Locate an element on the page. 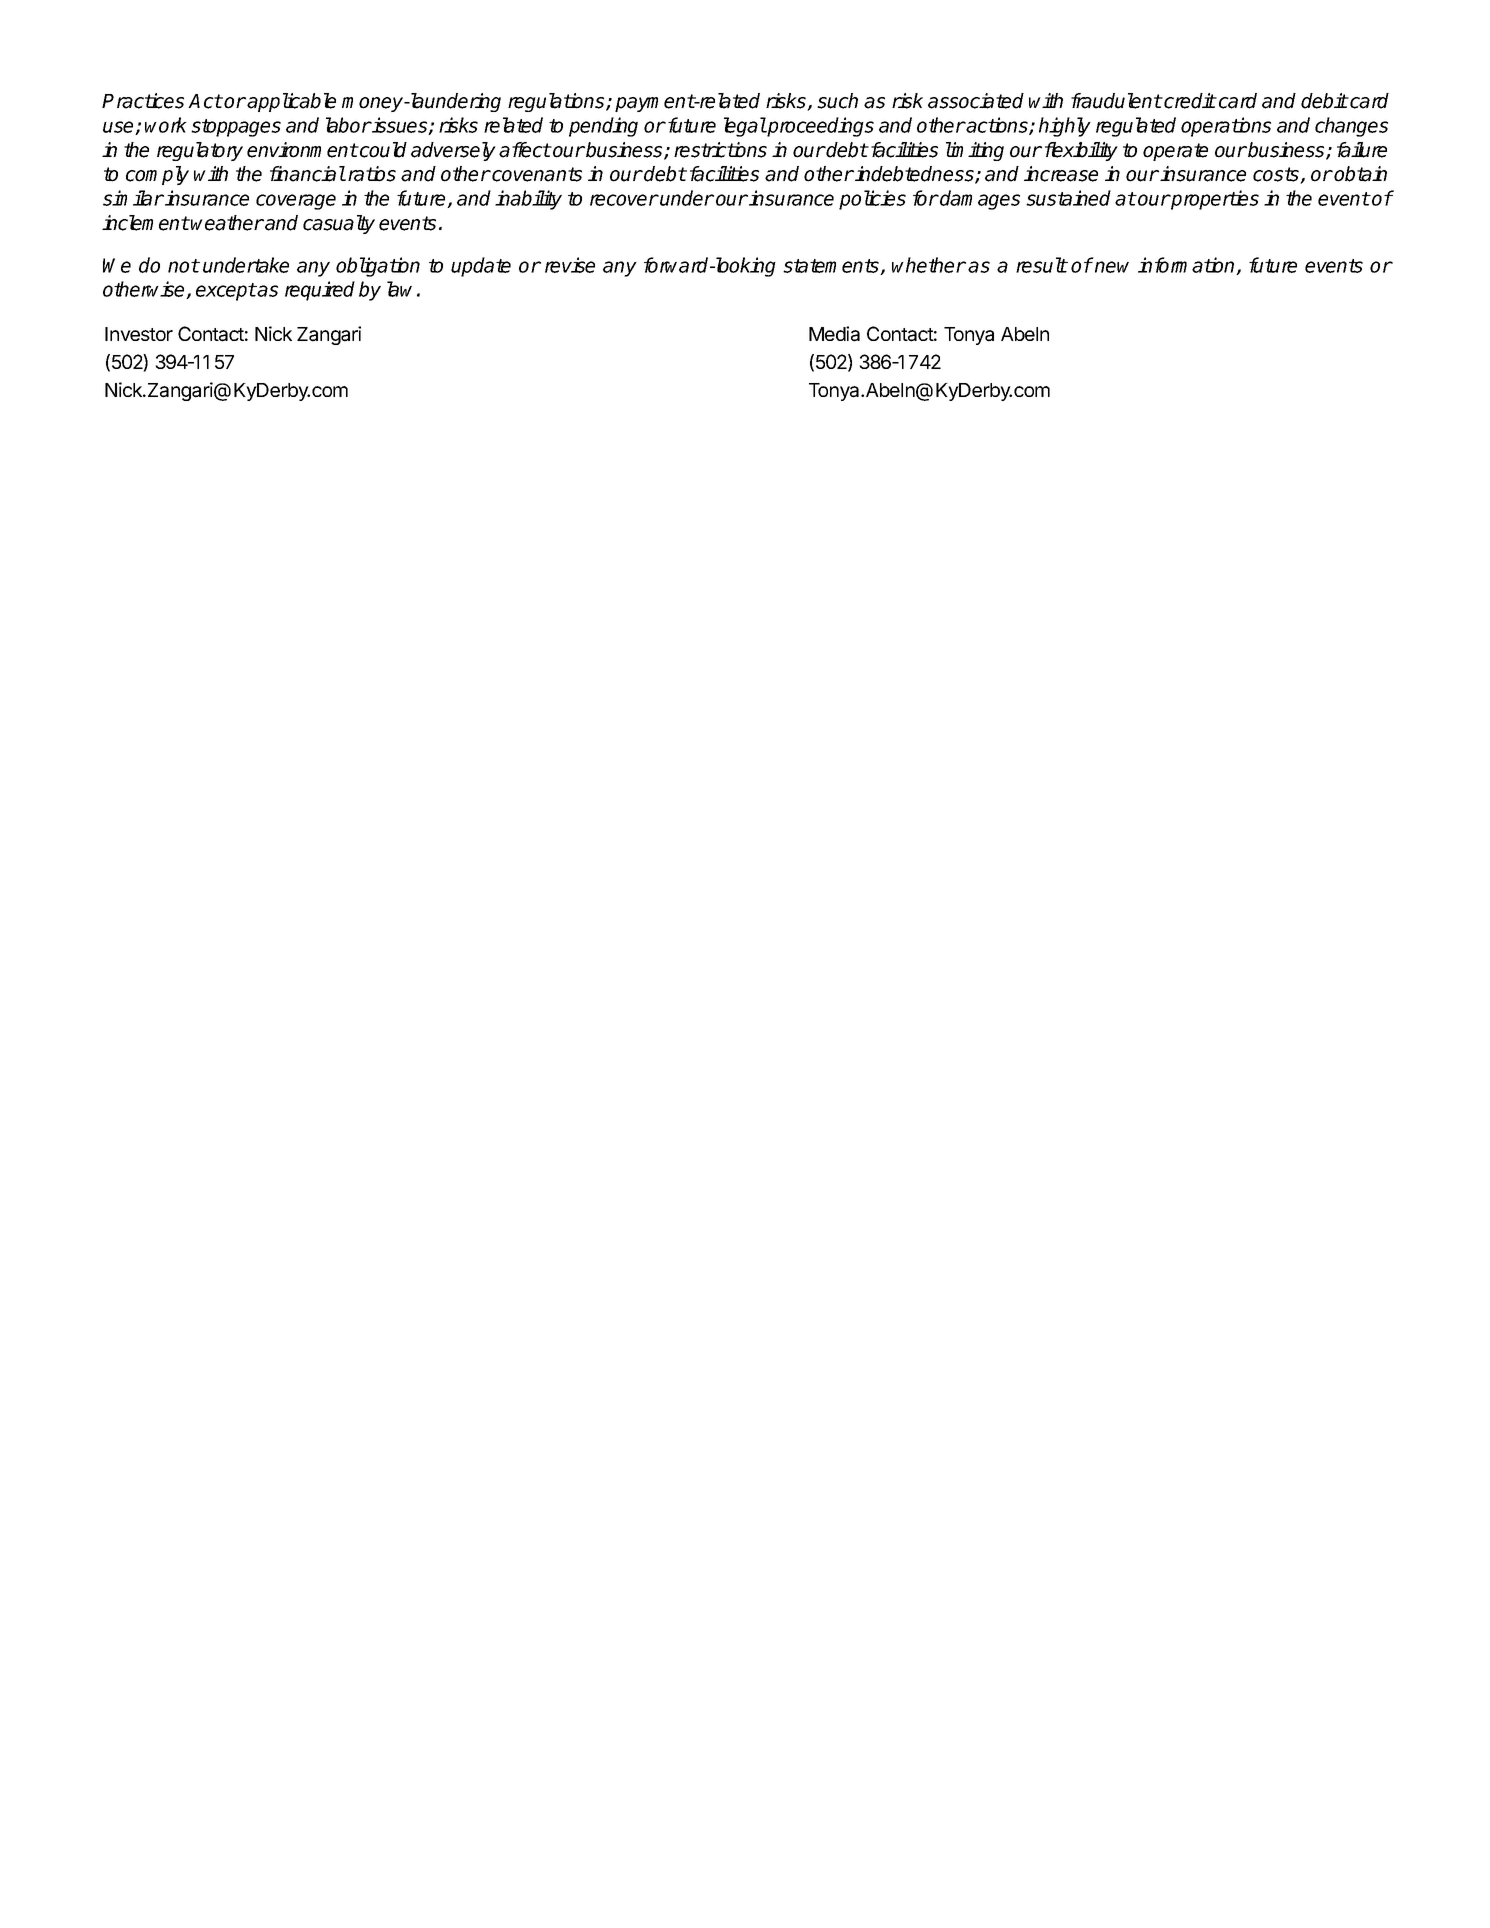  credit is located at coordinates (1189, 101).
